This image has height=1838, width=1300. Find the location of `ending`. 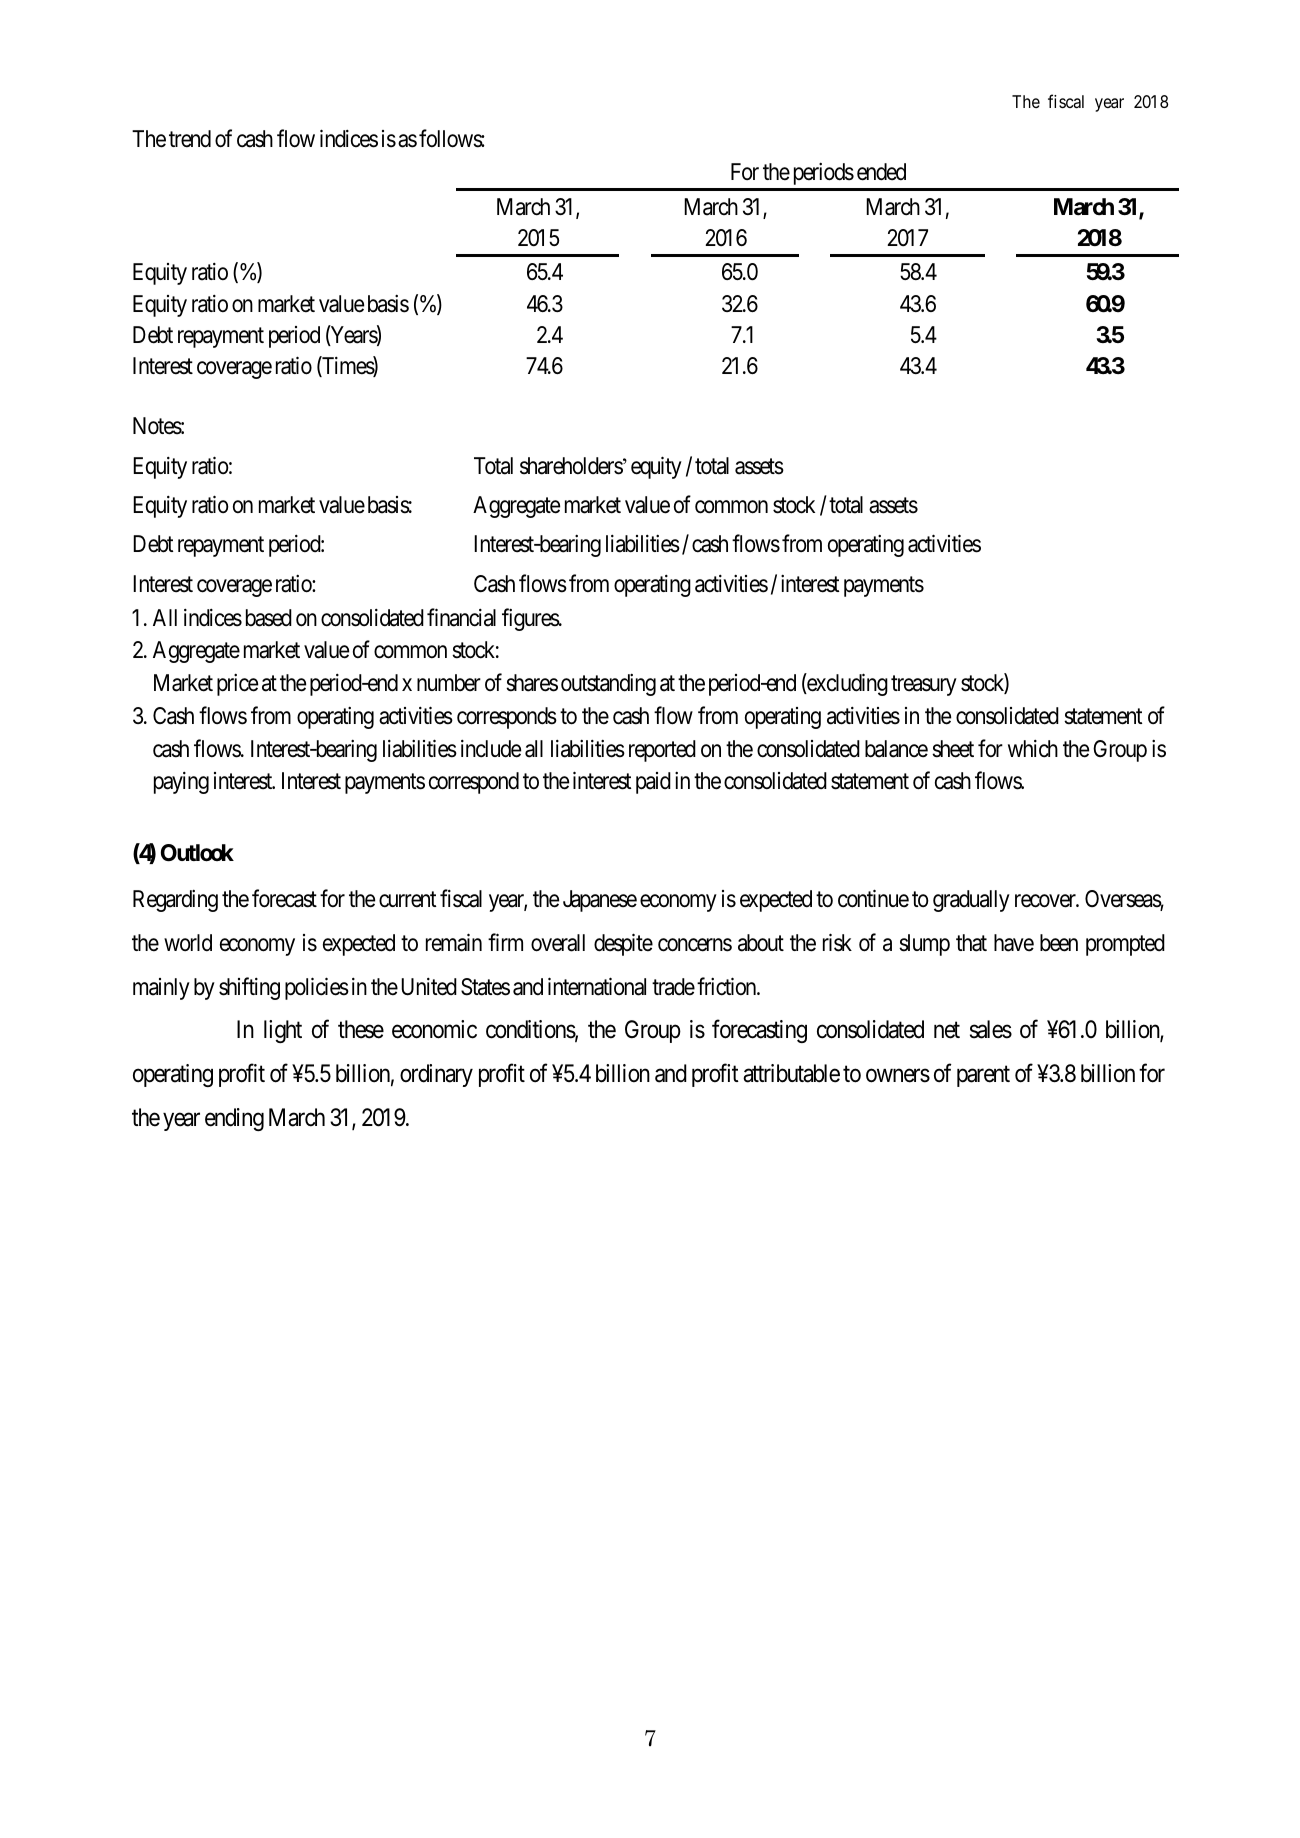

ending is located at coordinates (234, 1119).
